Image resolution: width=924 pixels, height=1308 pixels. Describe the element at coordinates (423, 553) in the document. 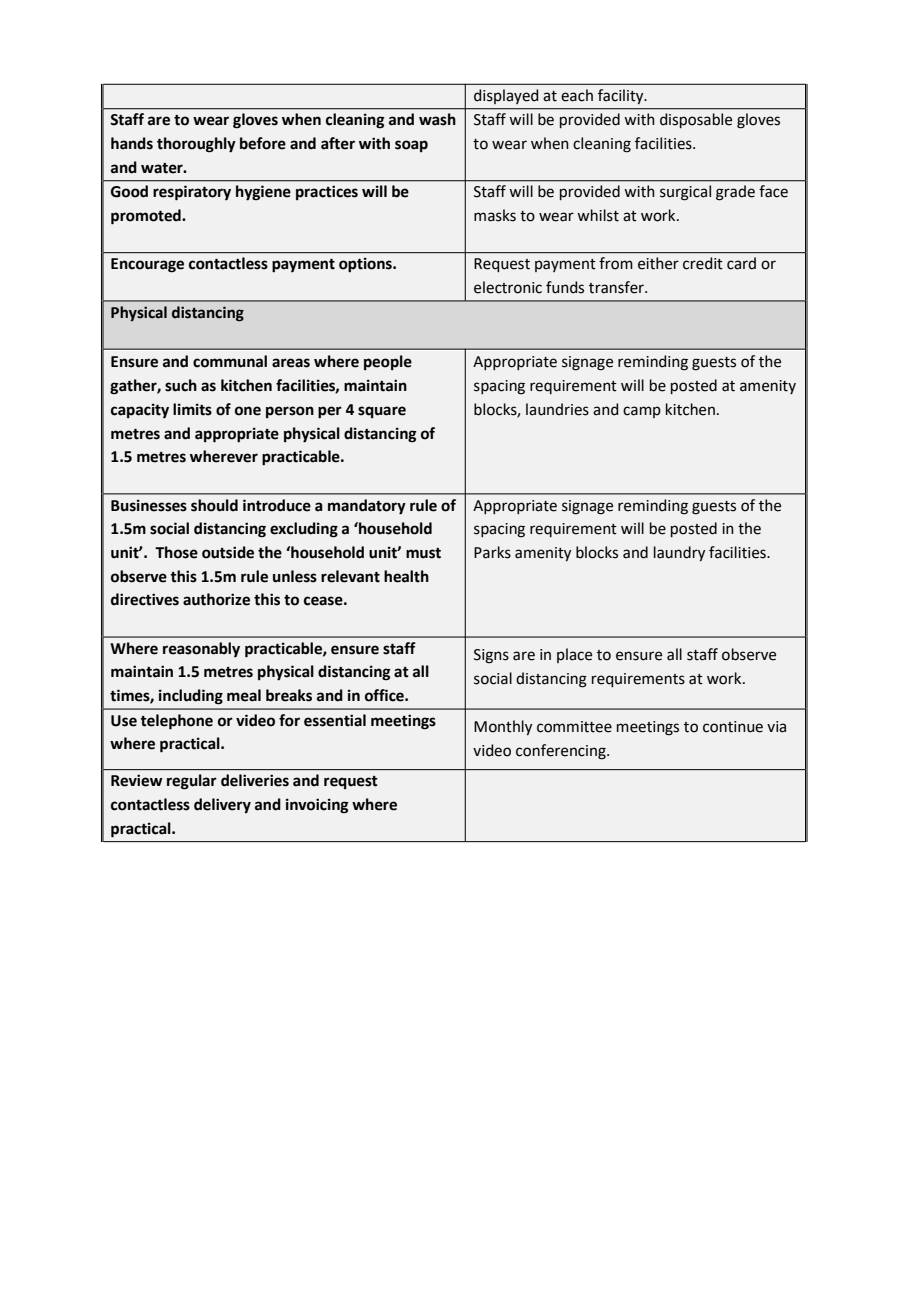

I see `must` at that location.
